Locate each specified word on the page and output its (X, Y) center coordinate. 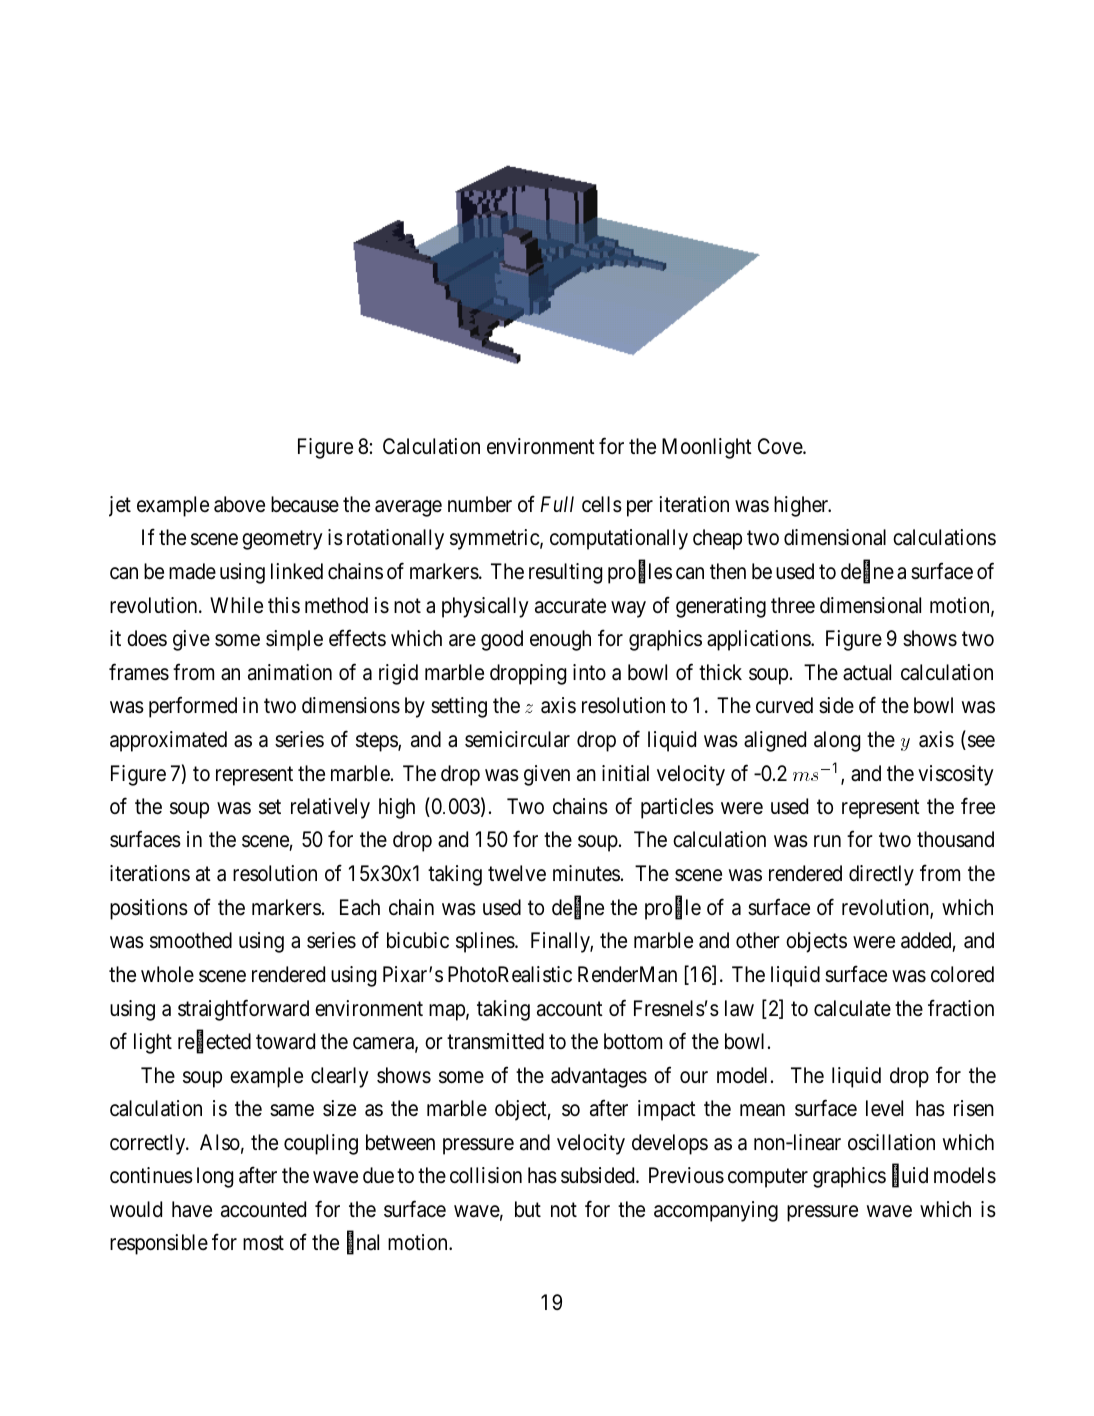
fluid (910, 1177)
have (192, 1209)
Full (557, 504)
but (528, 1209)
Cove (781, 446)
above (239, 504)
